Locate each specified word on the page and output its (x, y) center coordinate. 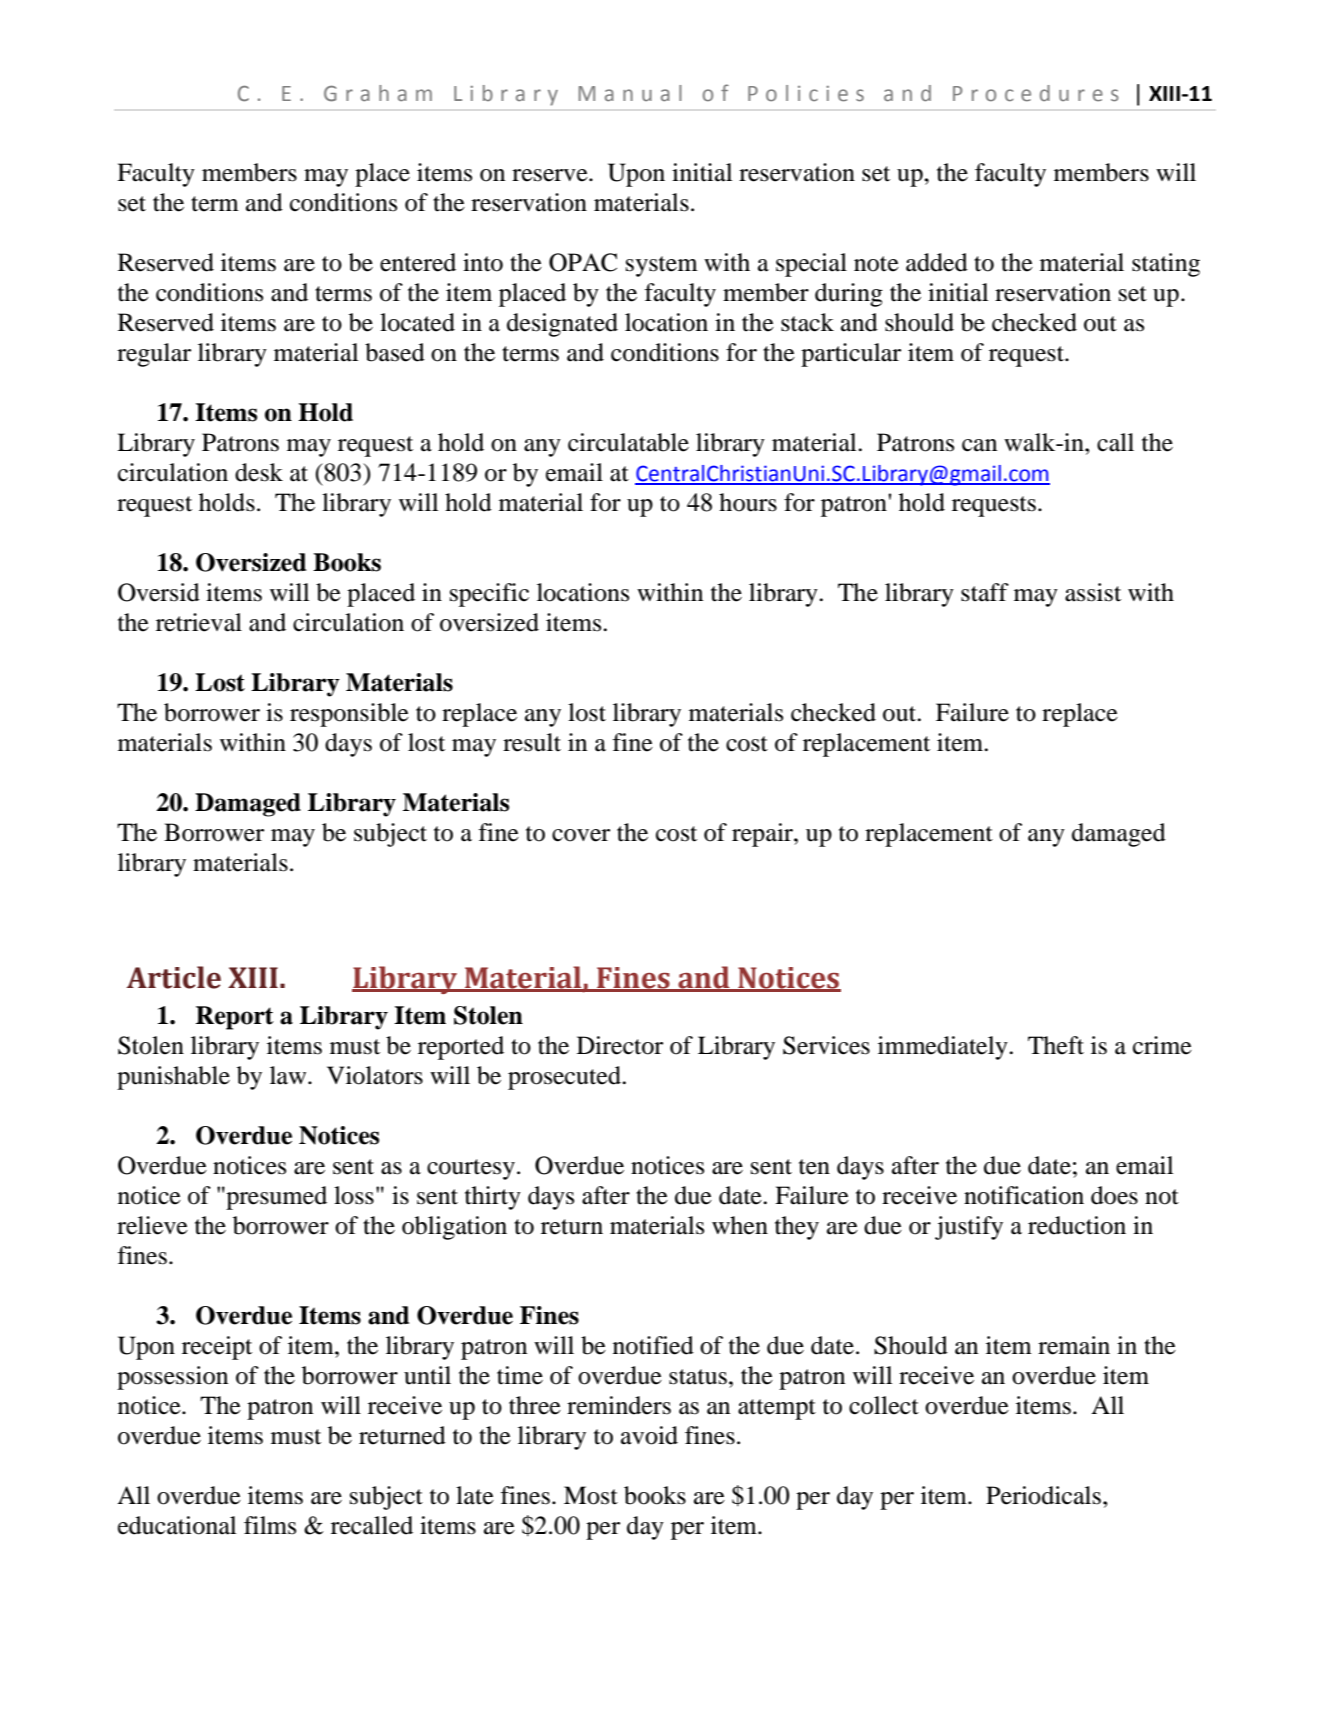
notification (1024, 1195)
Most (591, 1495)
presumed (275, 1198)
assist (1093, 592)
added (937, 262)
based (395, 352)
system (662, 266)
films (270, 1525)
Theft (1056, 1045)
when (740, 1225)
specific (489, 595)
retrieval (199, 622)
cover (581, 835)
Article (174, 977)
